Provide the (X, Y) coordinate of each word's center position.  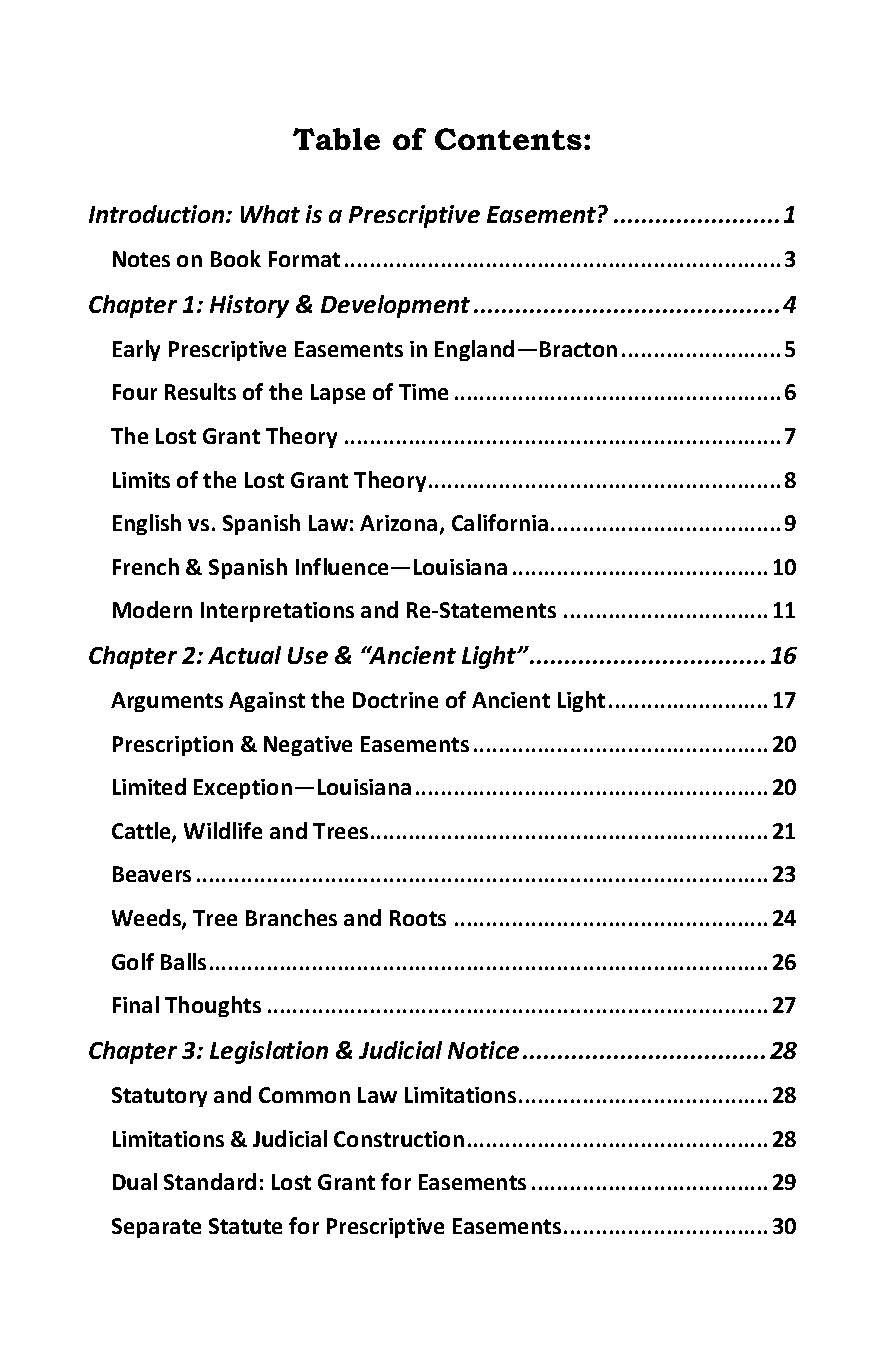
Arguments (167, 702)
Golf (133, 961)
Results (200, 391)
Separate (156, 1228)
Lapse (338, 394)
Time (423, 392)
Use (308, 655)
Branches (291, 917)
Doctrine (395, 700)
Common (304, 1095)
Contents (508, 139)
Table (336, 139)
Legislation (269, 1052)
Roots (418, 918)
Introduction (158, 214)
